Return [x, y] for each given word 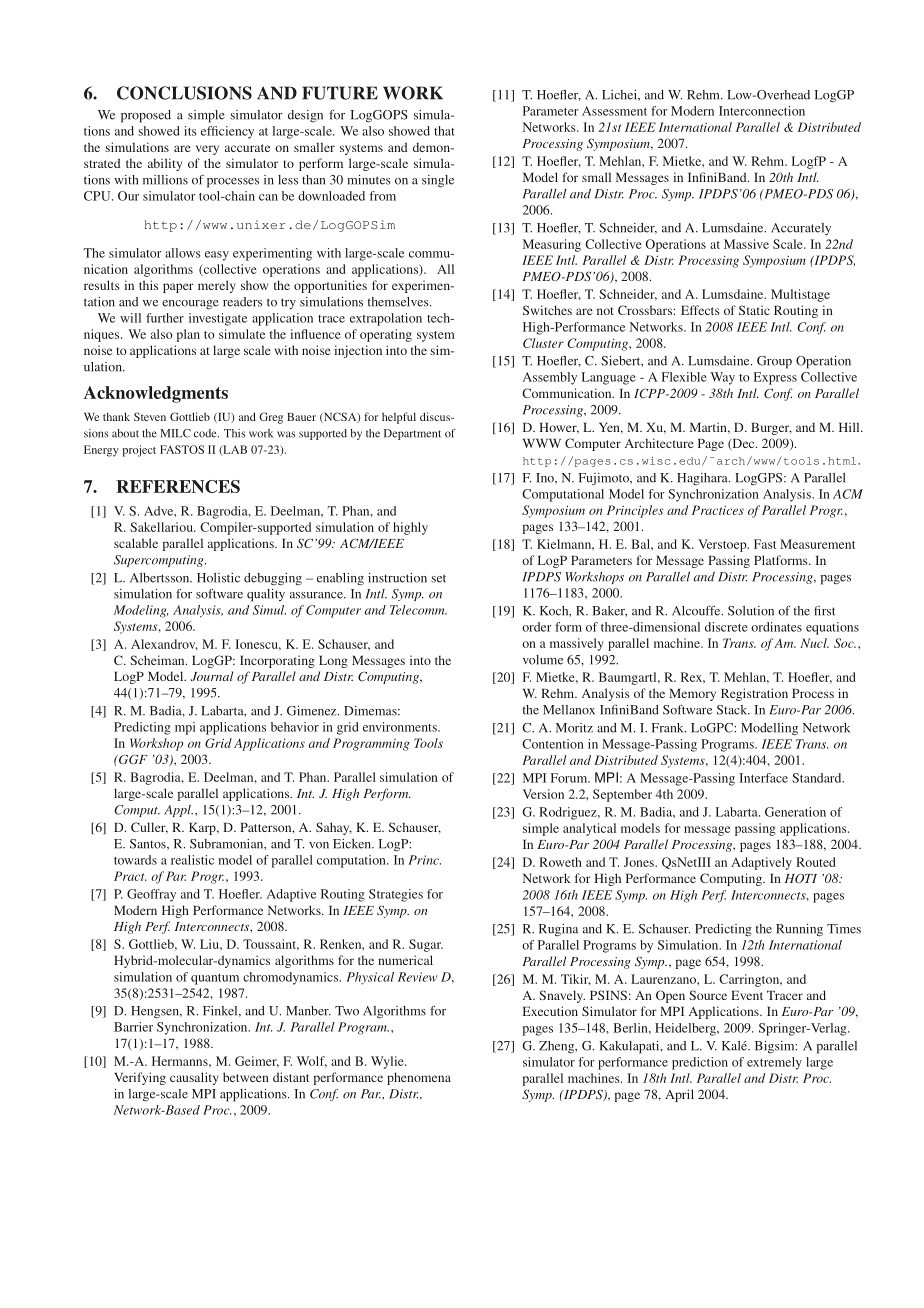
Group [774, 362]
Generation [795, 812]
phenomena [419, 1078]
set [438, 578]
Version [543, 794]
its [190, 131]
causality [194, 1078]
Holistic [218, 578]
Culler [149, 828]
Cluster [543, 343]
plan [188, 335]
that [444, 131]
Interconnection [762, 111]
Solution [751, 611]
